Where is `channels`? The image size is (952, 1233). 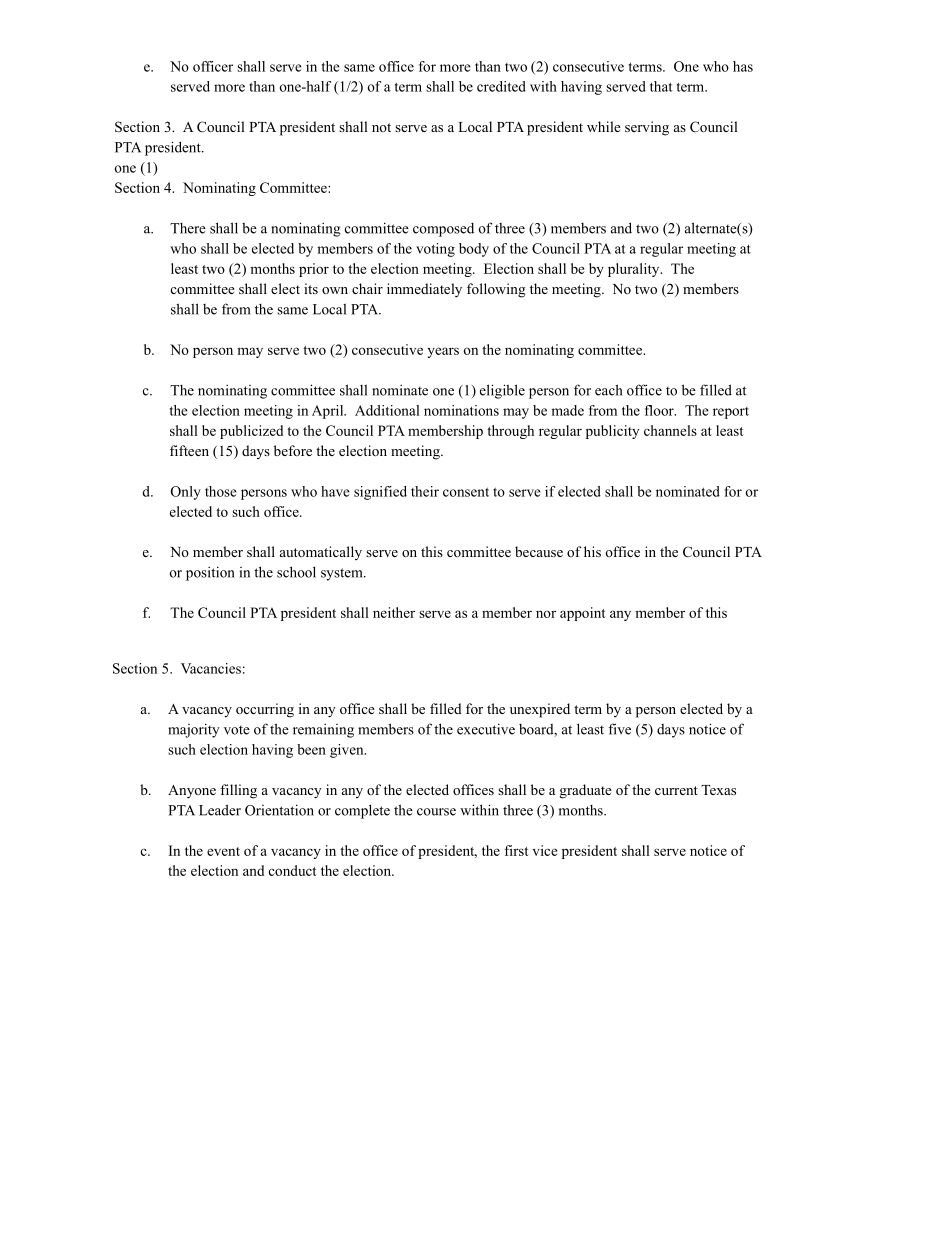 channels is located at coordinates (670, 430).
